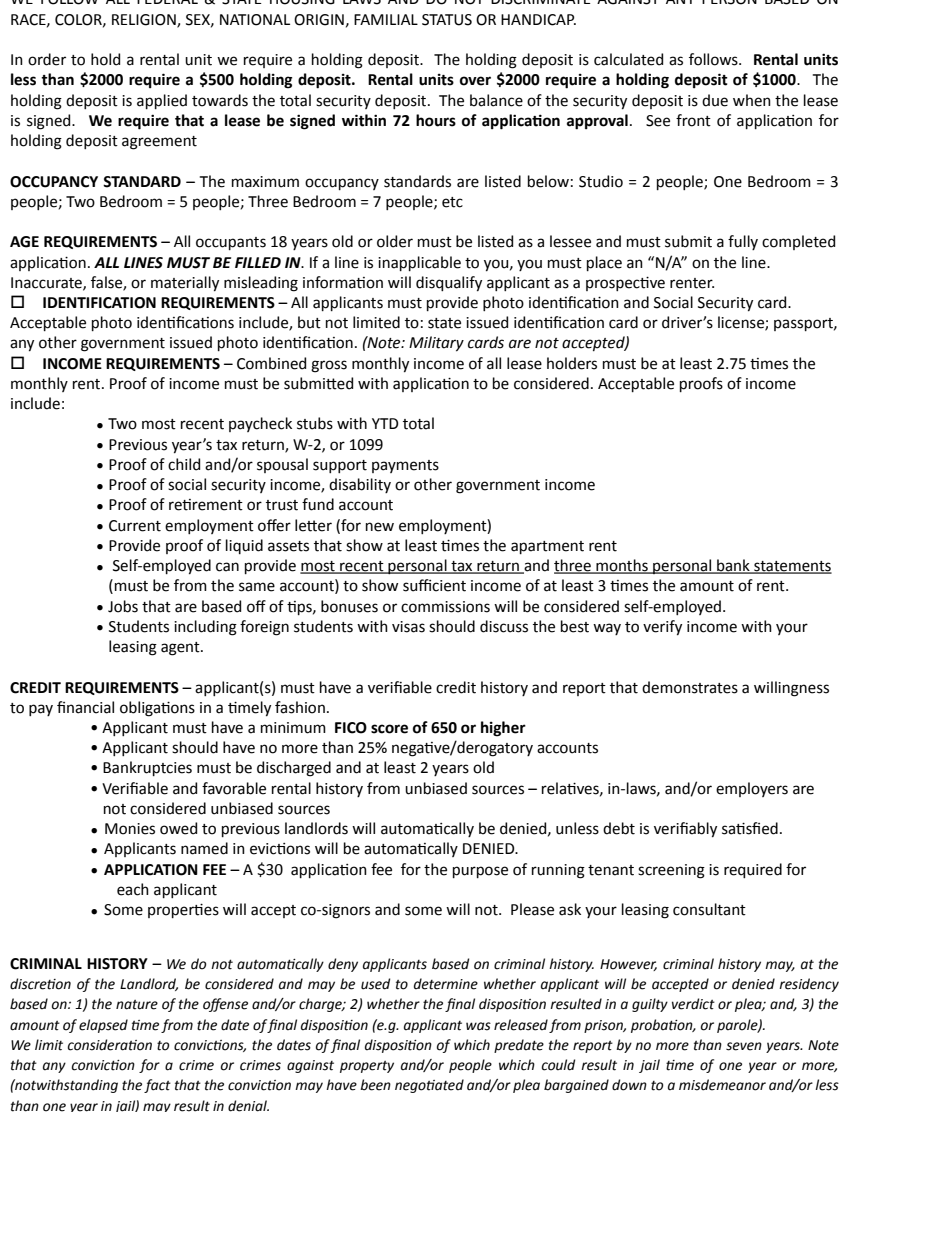 The height and width of the image is (1233, 952). What do you see at coordinates (447, 20) in the image?
I see `STATUS` at bounding box center [447, 20].
